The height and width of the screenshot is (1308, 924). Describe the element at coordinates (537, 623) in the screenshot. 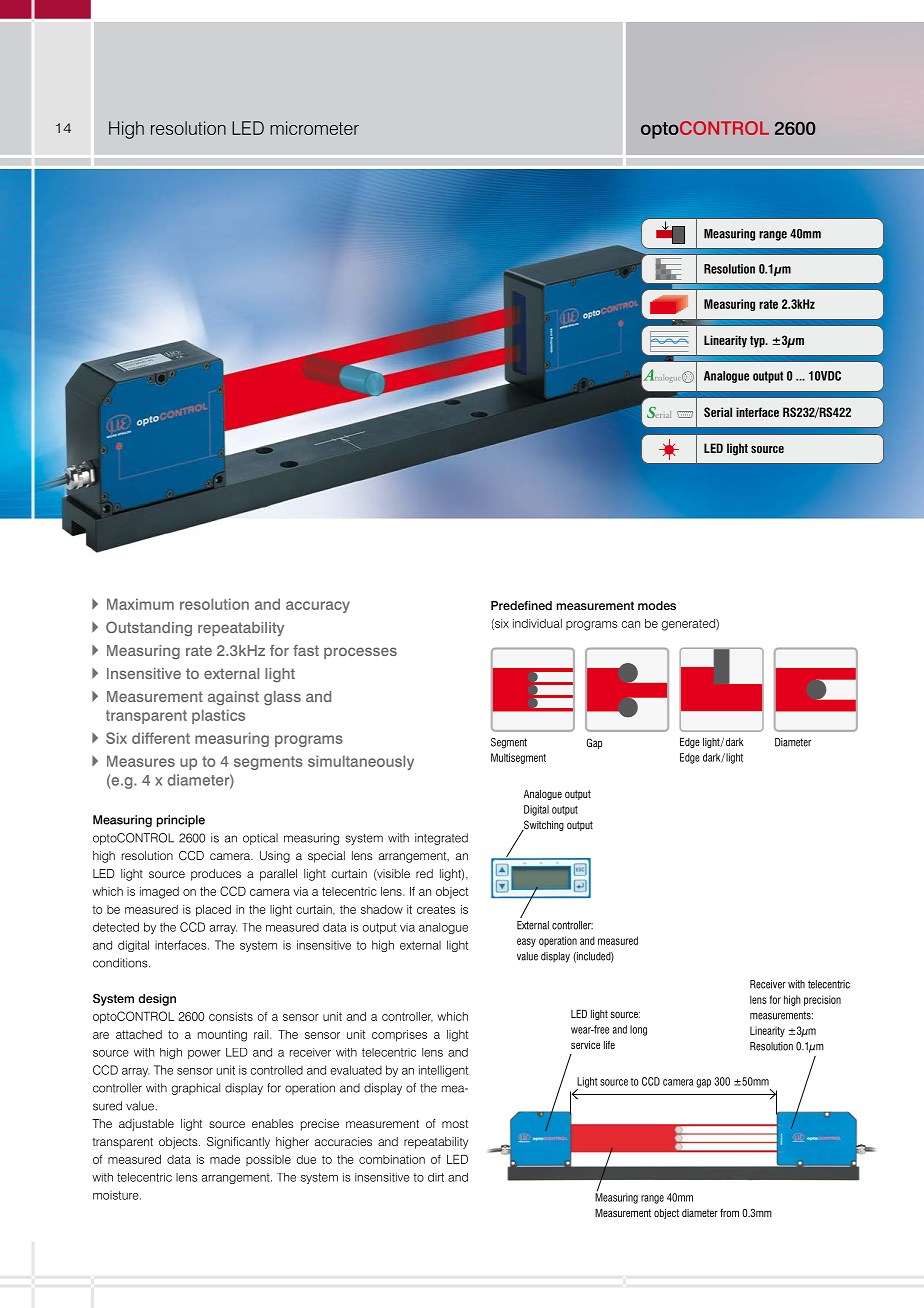

I see `individual` at that location.
